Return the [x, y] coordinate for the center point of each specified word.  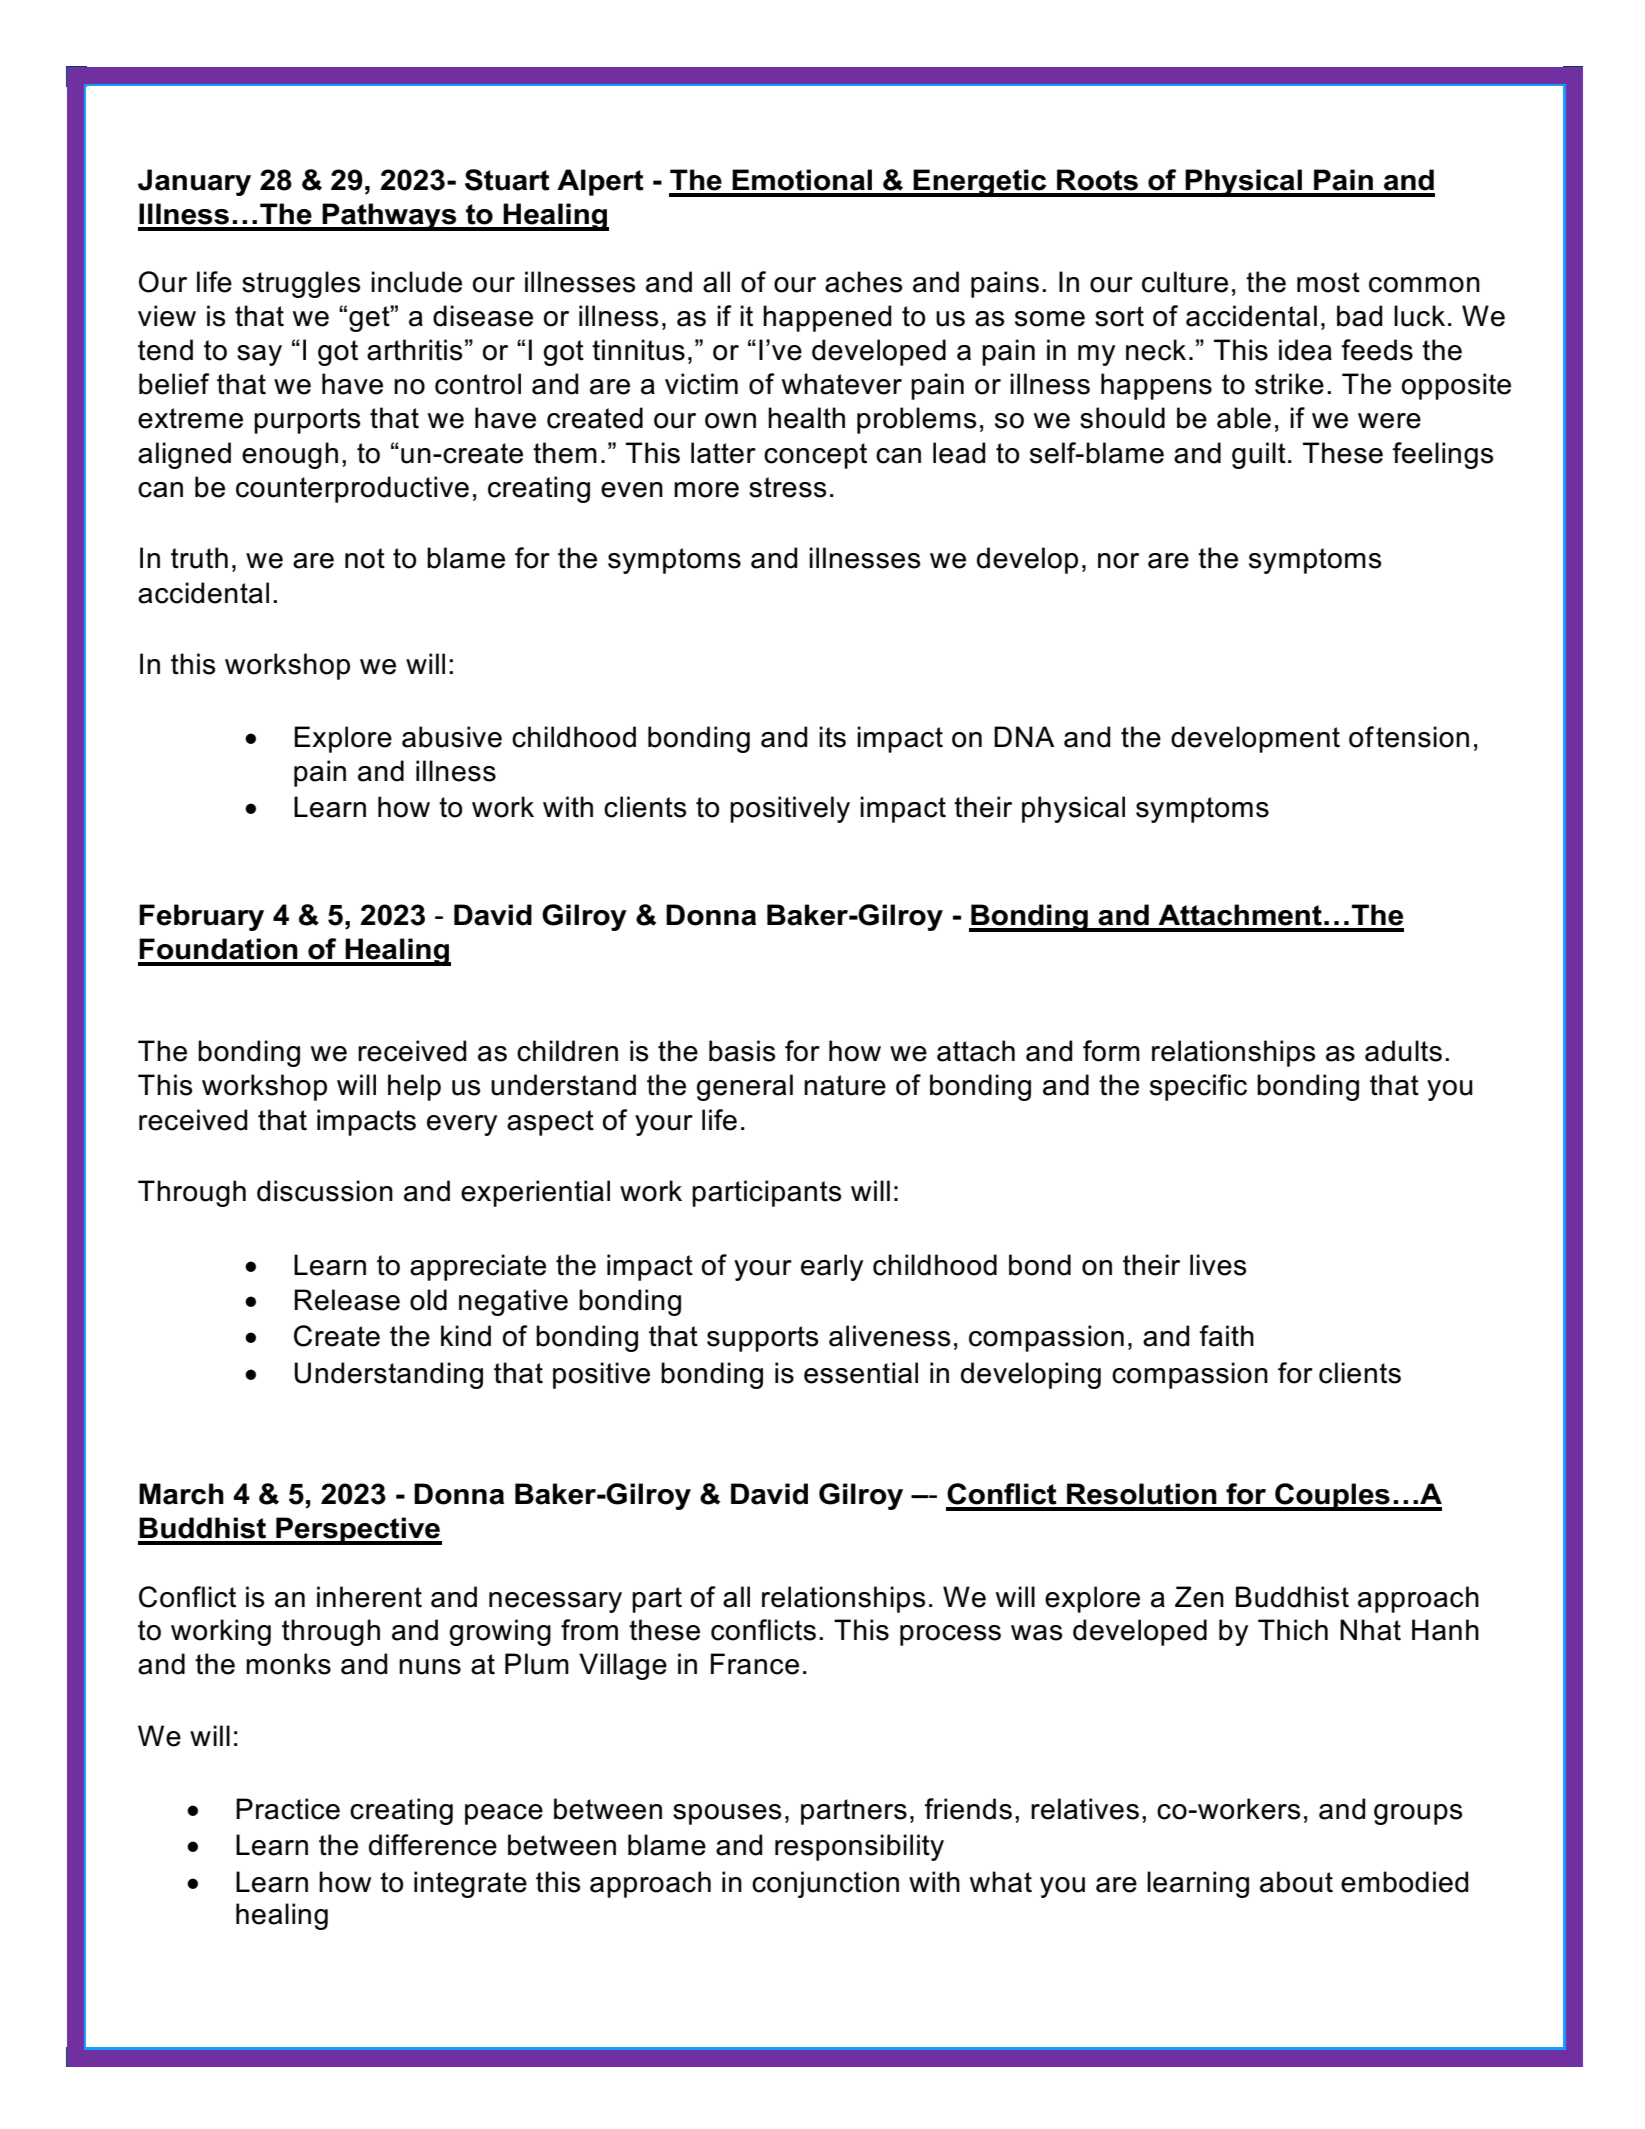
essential [861, 1373]
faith [1226, 1336]
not [365, 558]
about [1296, 1882]
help [414, 1087]
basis [742, 1051]
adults [1403, 1051]
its [832, 737]
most [1328, 282]
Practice [288, 1809]
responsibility [859, 1847]
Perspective [358, 1531]
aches [864, 282]
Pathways [389, 217]
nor [1118, 561]
